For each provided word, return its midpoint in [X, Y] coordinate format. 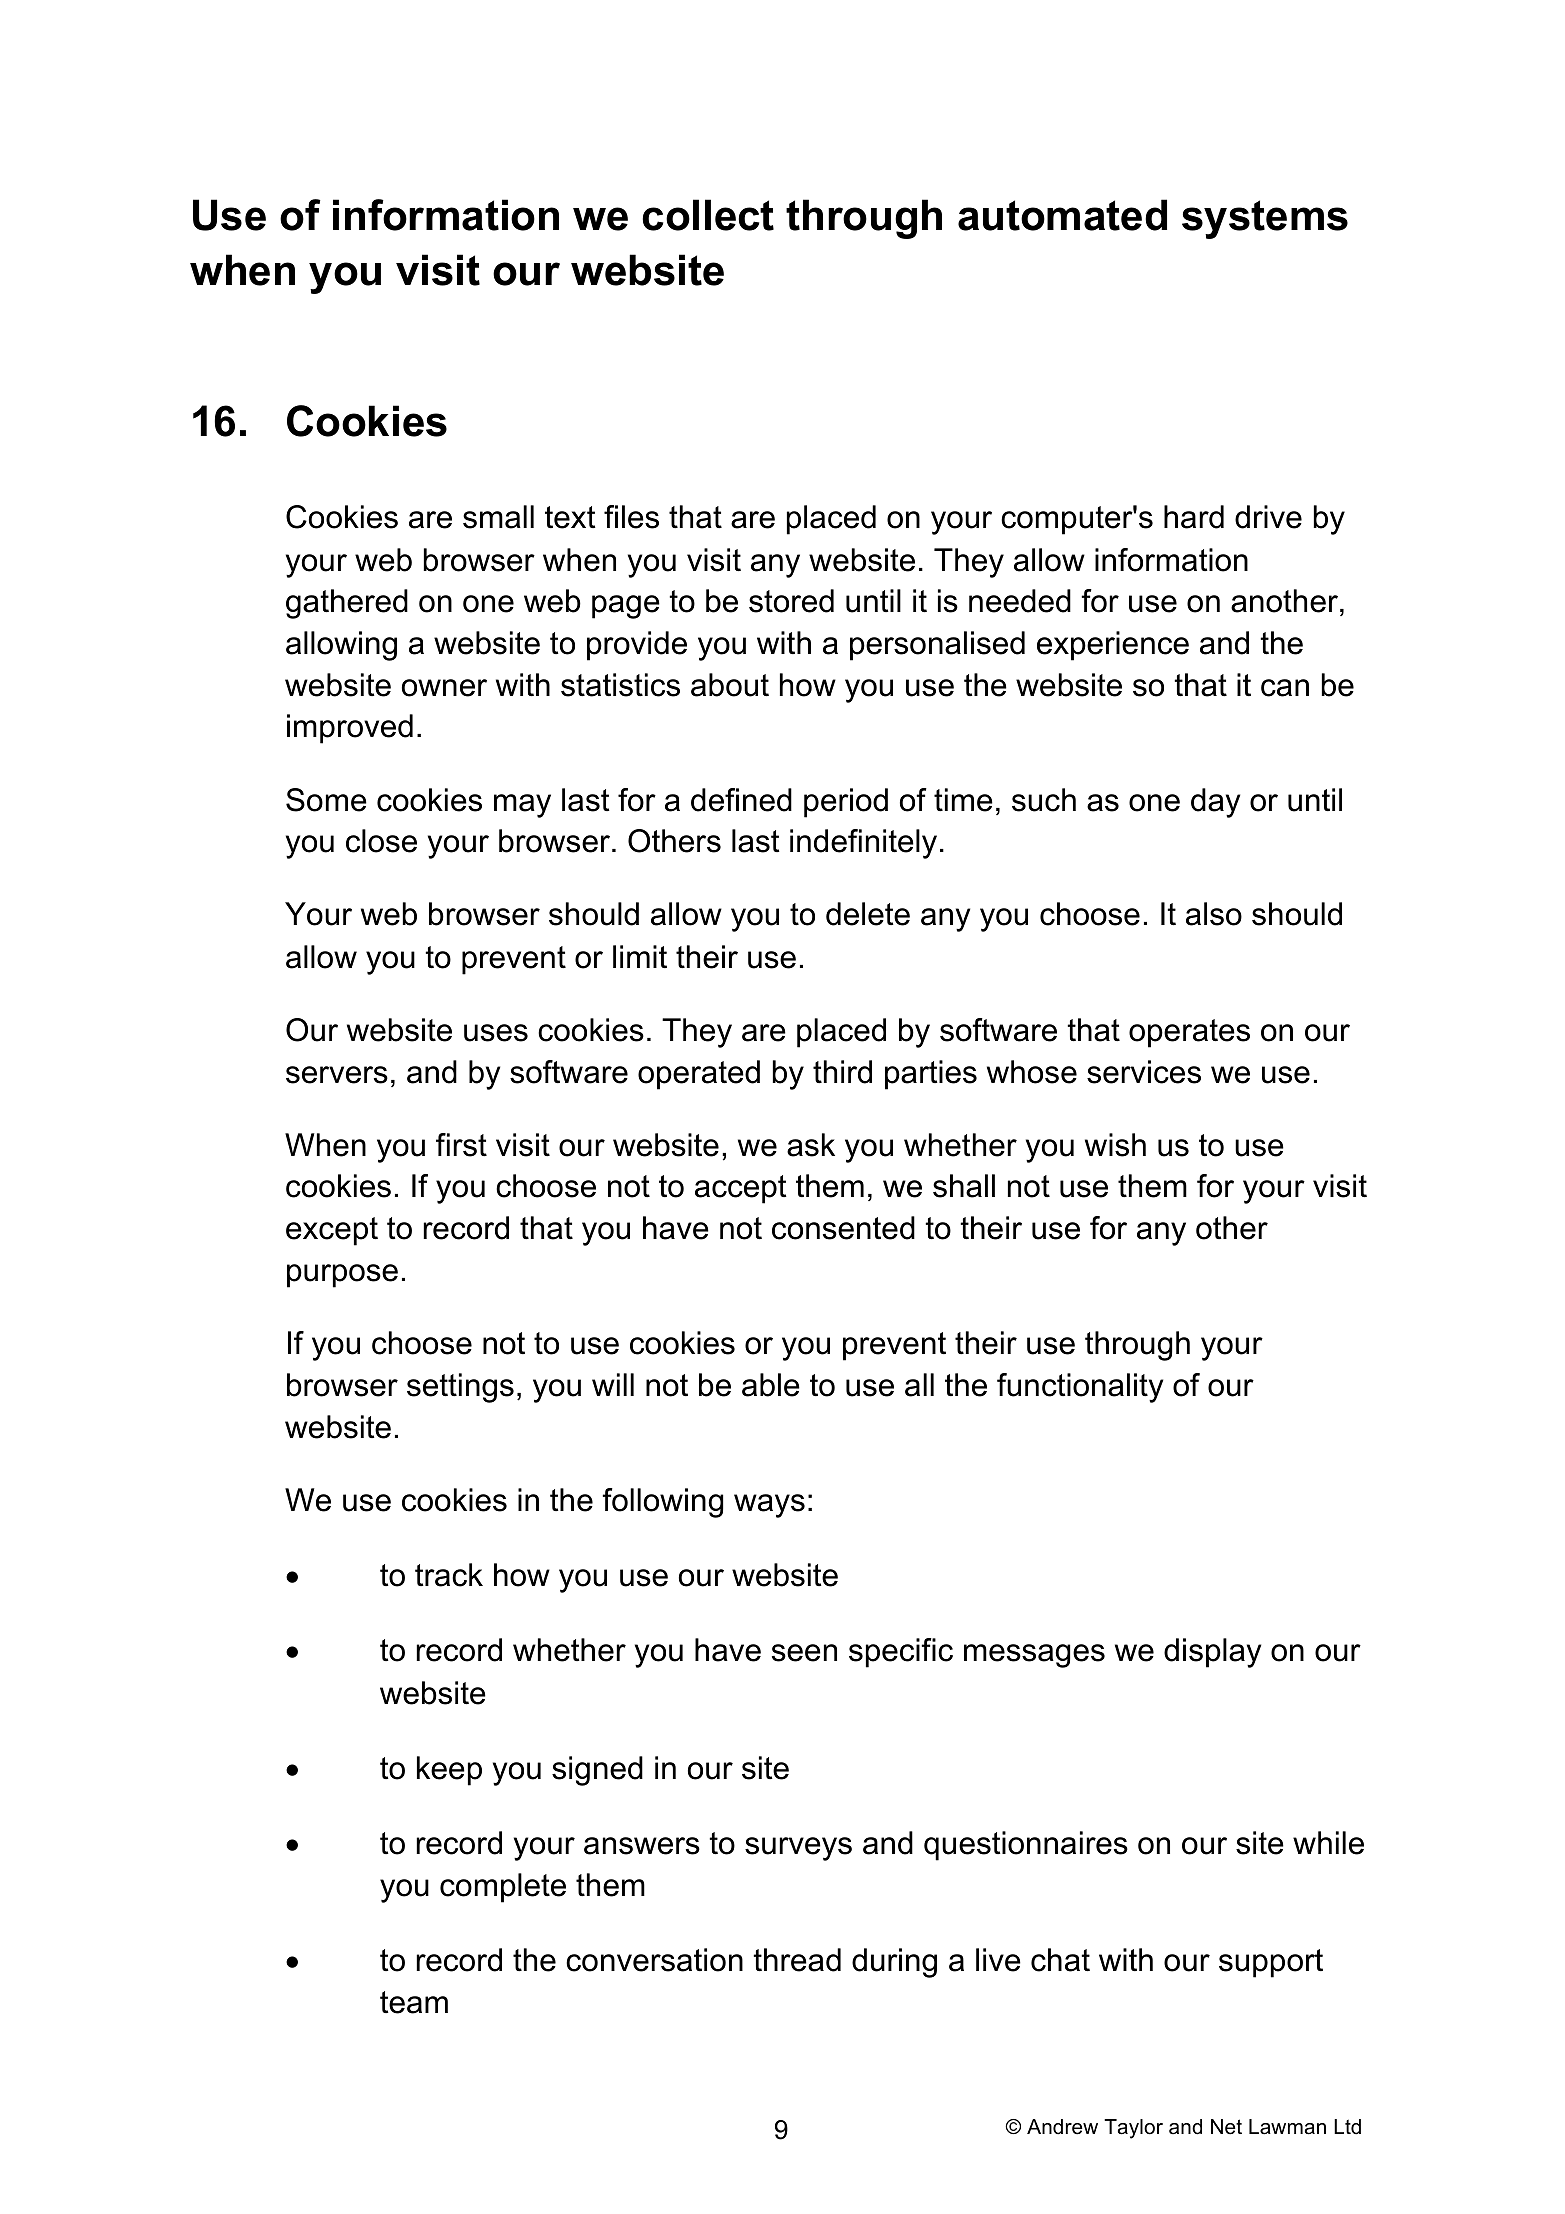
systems [1265, 219]
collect [708, 215]
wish [1115, 1145]
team [414, 2002]
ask [811, 1145]
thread [797, 1960]
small [498, 517]
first [461, 1145]
